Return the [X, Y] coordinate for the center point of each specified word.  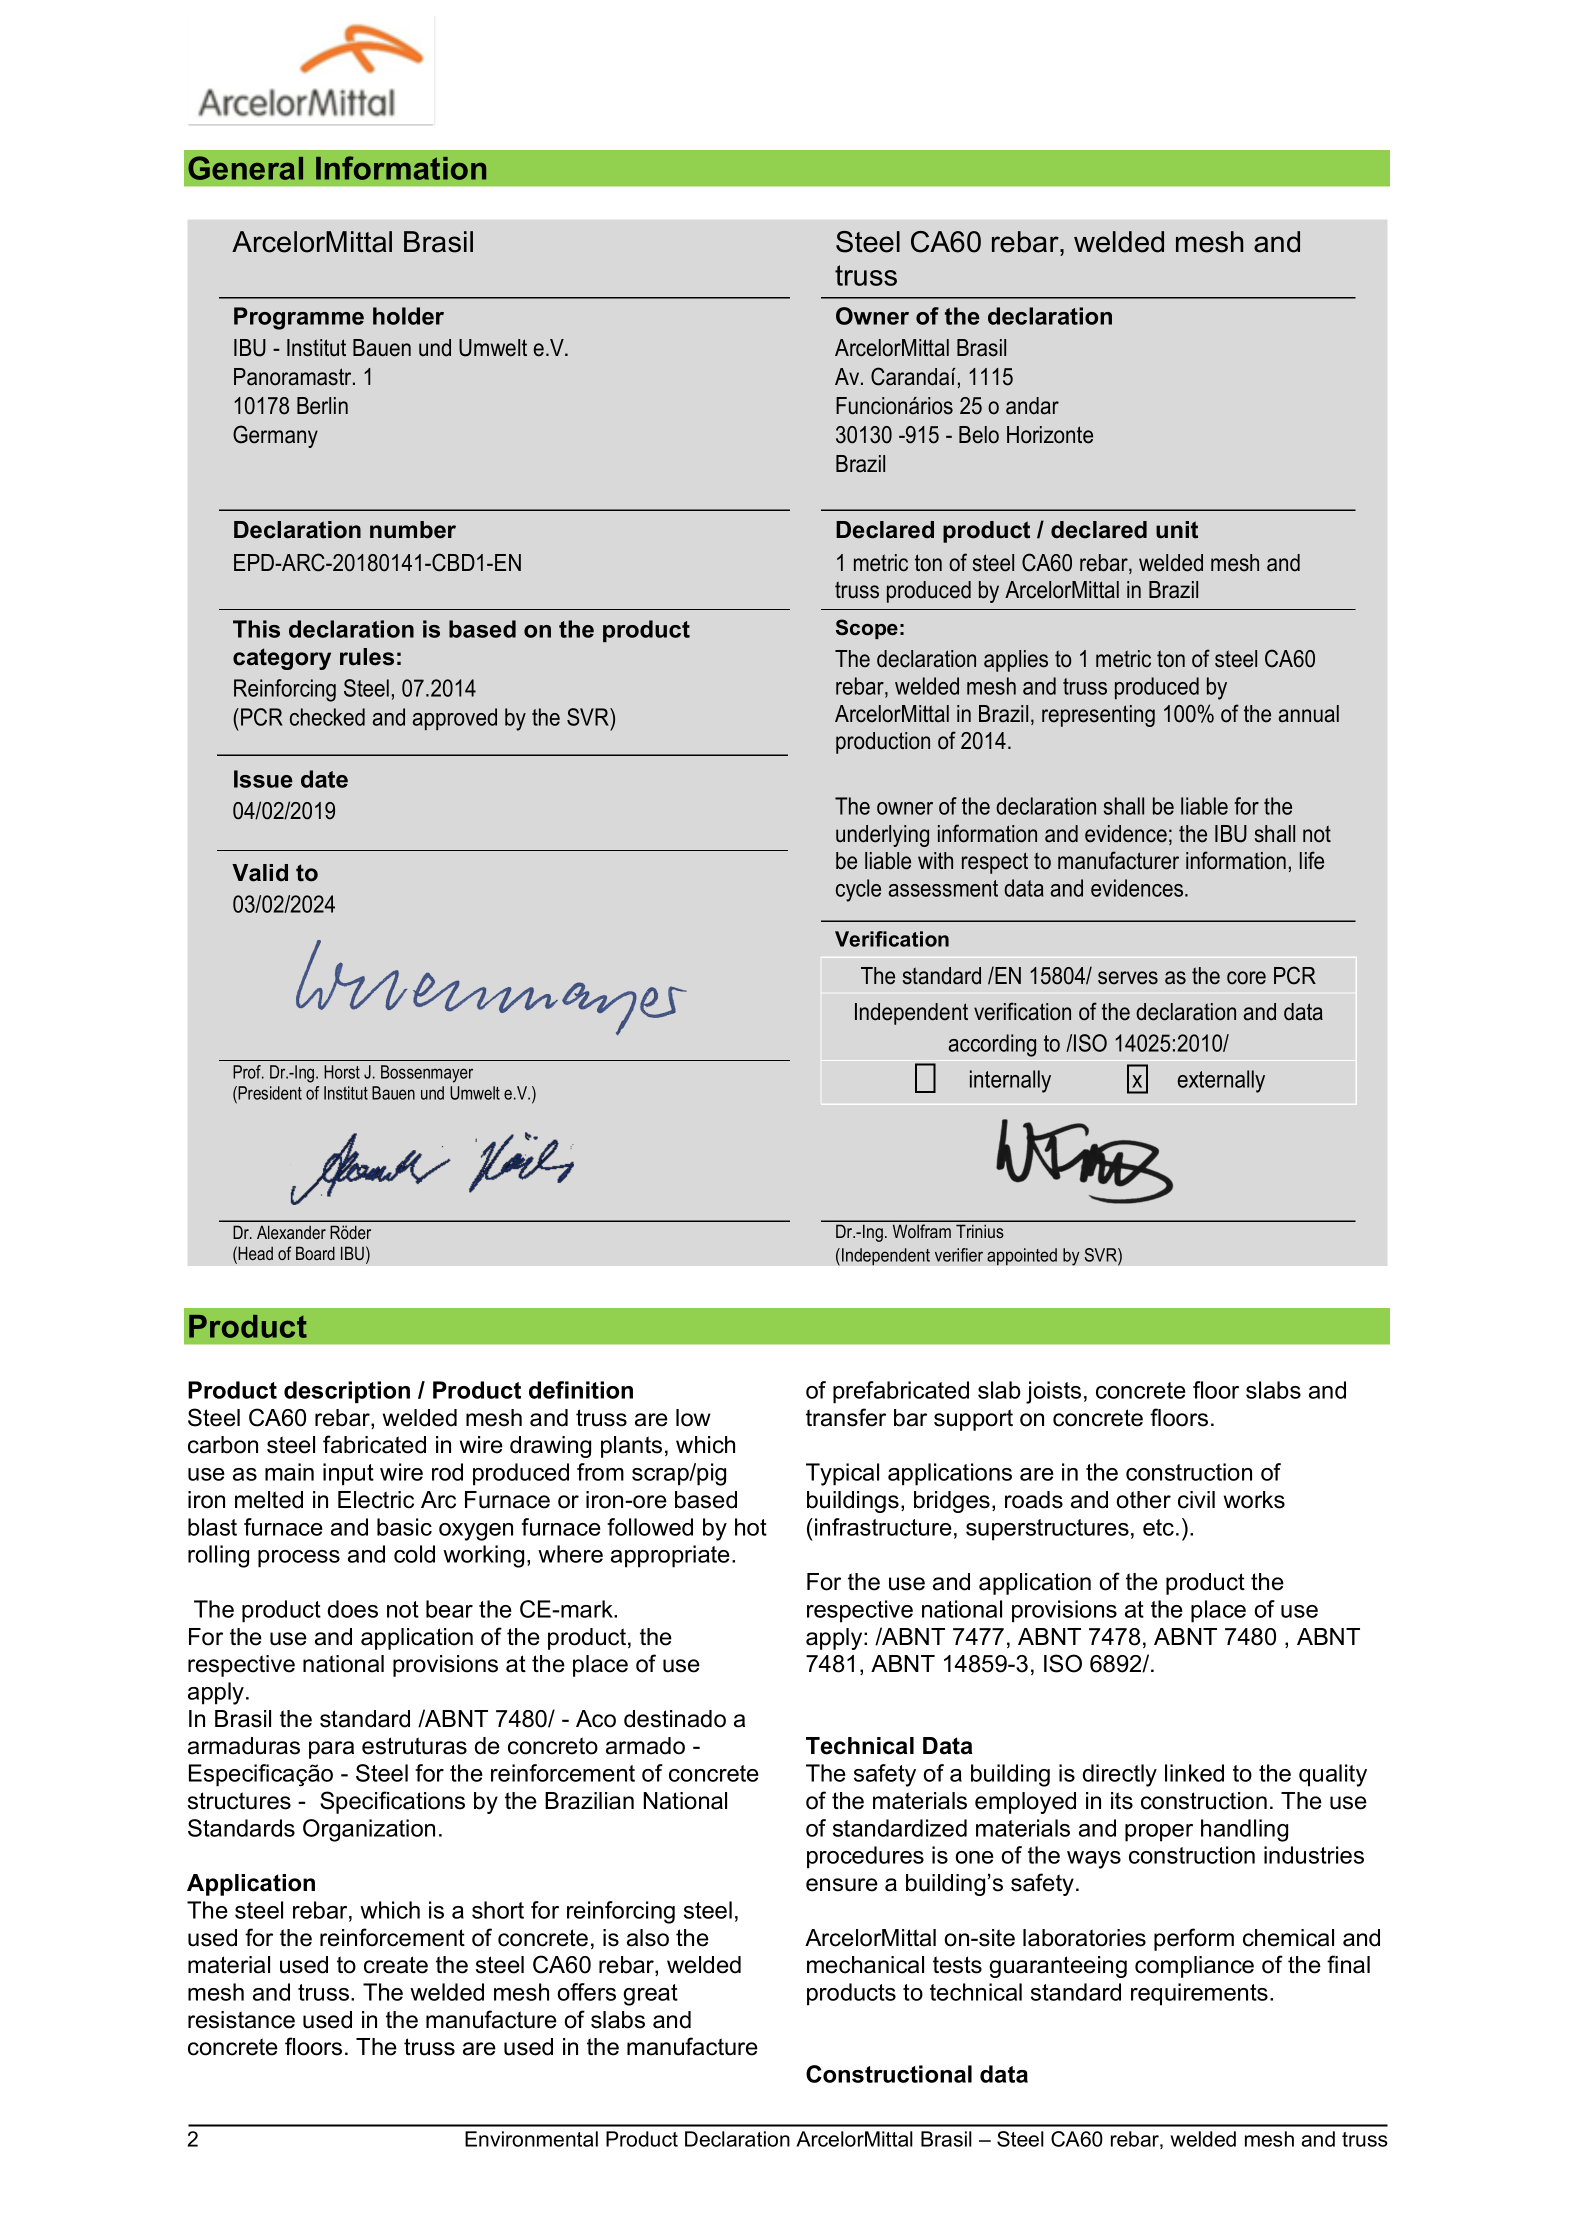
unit [1177, 530]
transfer [846, 1417]
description [347, 1392]
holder [408, 316]
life [1312, 860]
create [396, 1965]
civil [1196, 1500]
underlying [882, 836]
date [324, 779]
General [245, 168]
